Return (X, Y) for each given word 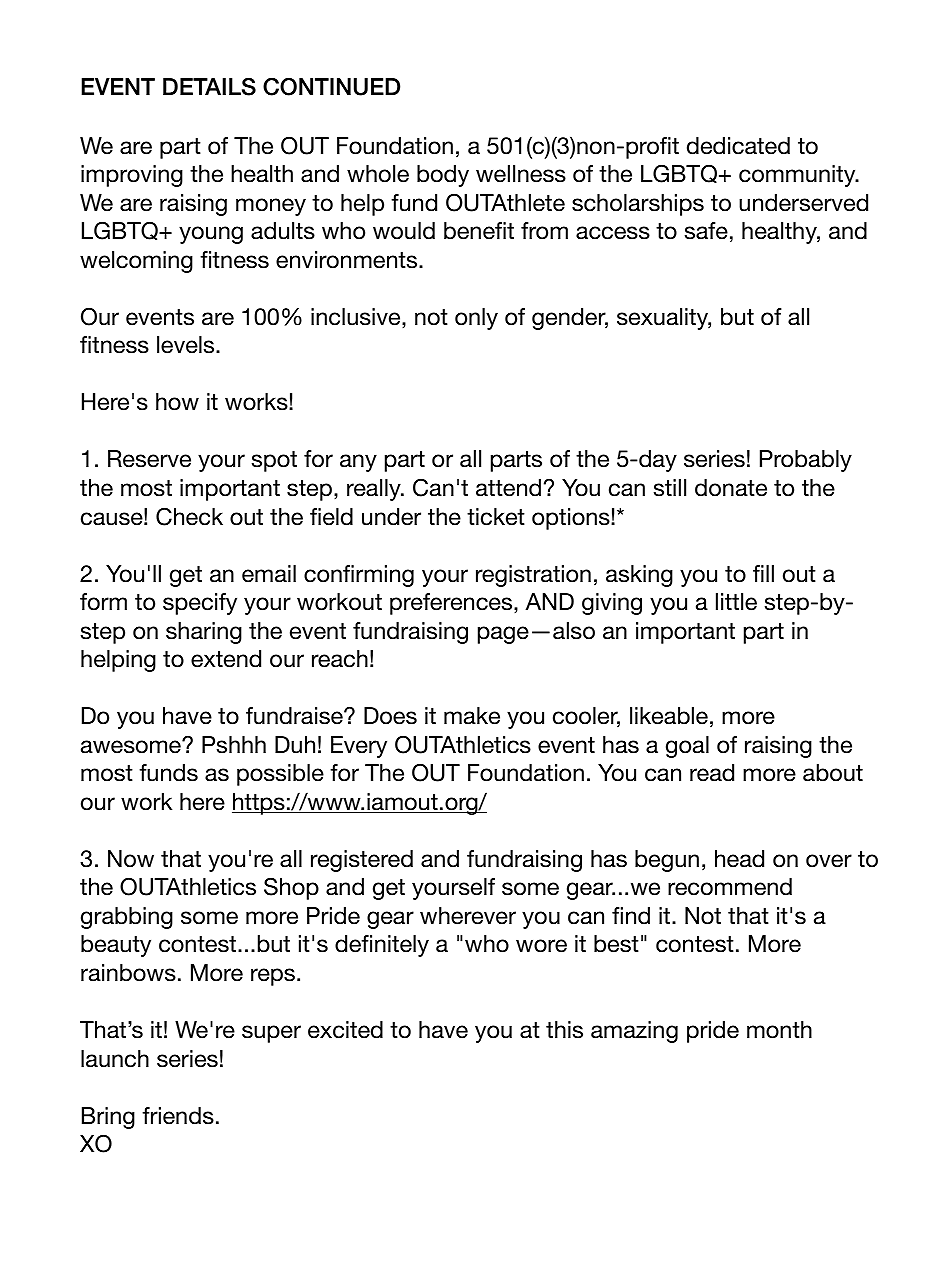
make (472, 716)
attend (508, 488)
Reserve (149, 459)
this (564, 1030)
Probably (806, 461)
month (779, 1030)
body (443, 176)
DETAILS (209, 86)
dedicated (738, 146)
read (712, 773)
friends (178, 1116)
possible (280, 775)
